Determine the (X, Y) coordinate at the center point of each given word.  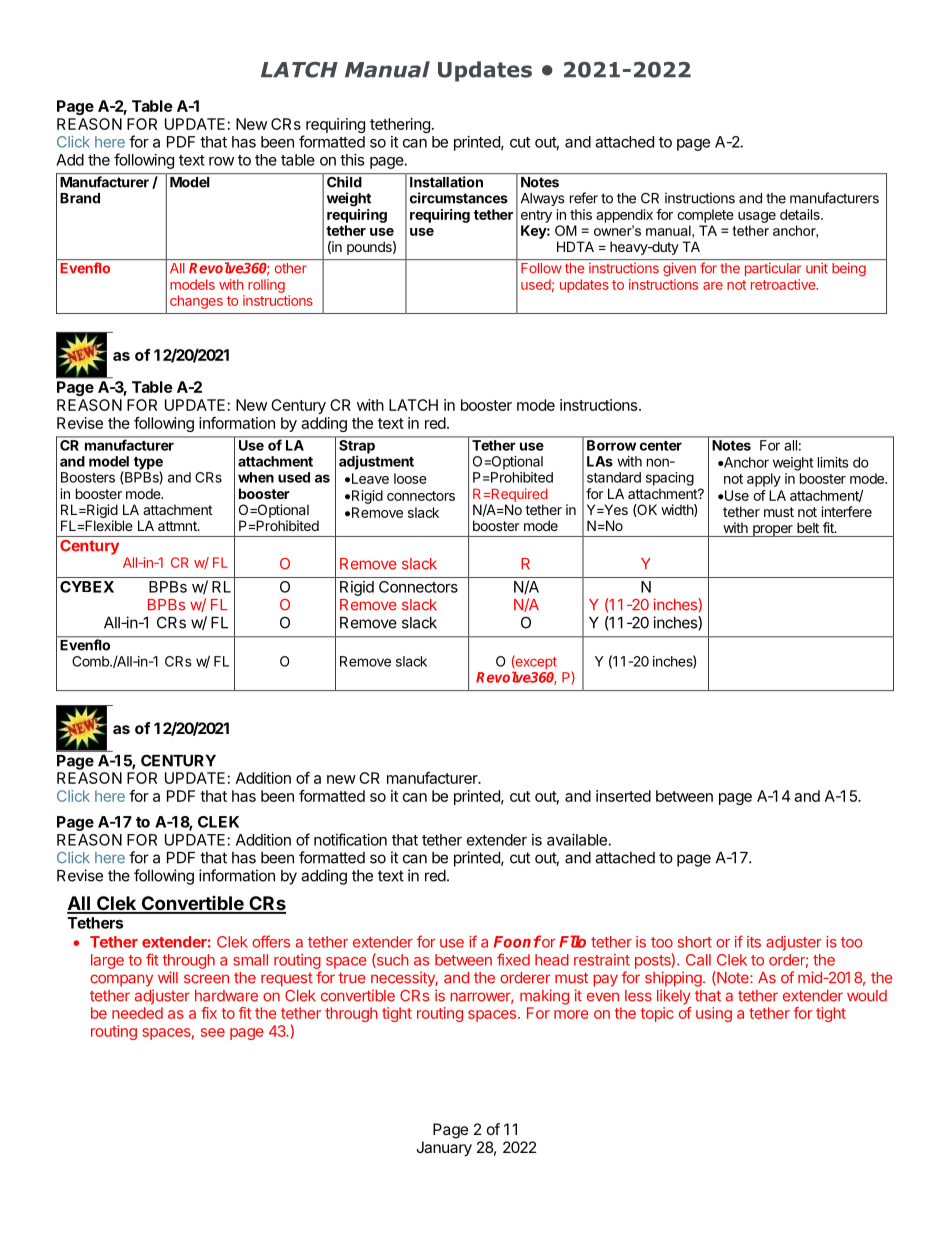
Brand (80, 198)
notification (350, 839)
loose (410, 478)
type (148, 464)
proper (773, 531)
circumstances (459, 198)
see (213, 1032)
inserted (623, 796)
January (444, 1149)
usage (757, 217)
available (577, 840)
